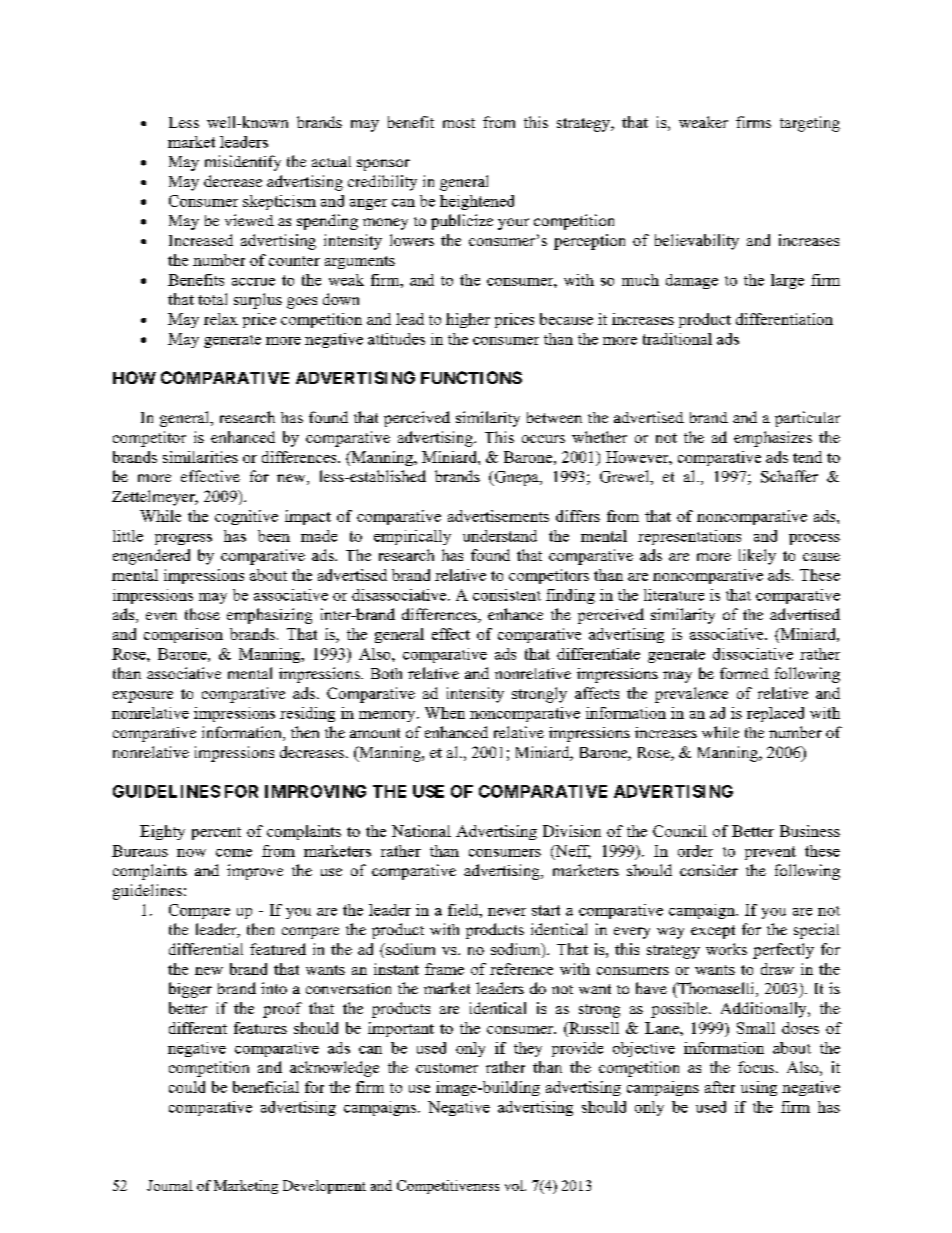 This document has width=952, height=1233. What do you see at coordinates (498, 516) in the document?
I see `advertisements` at bounding box center [498, 516].
